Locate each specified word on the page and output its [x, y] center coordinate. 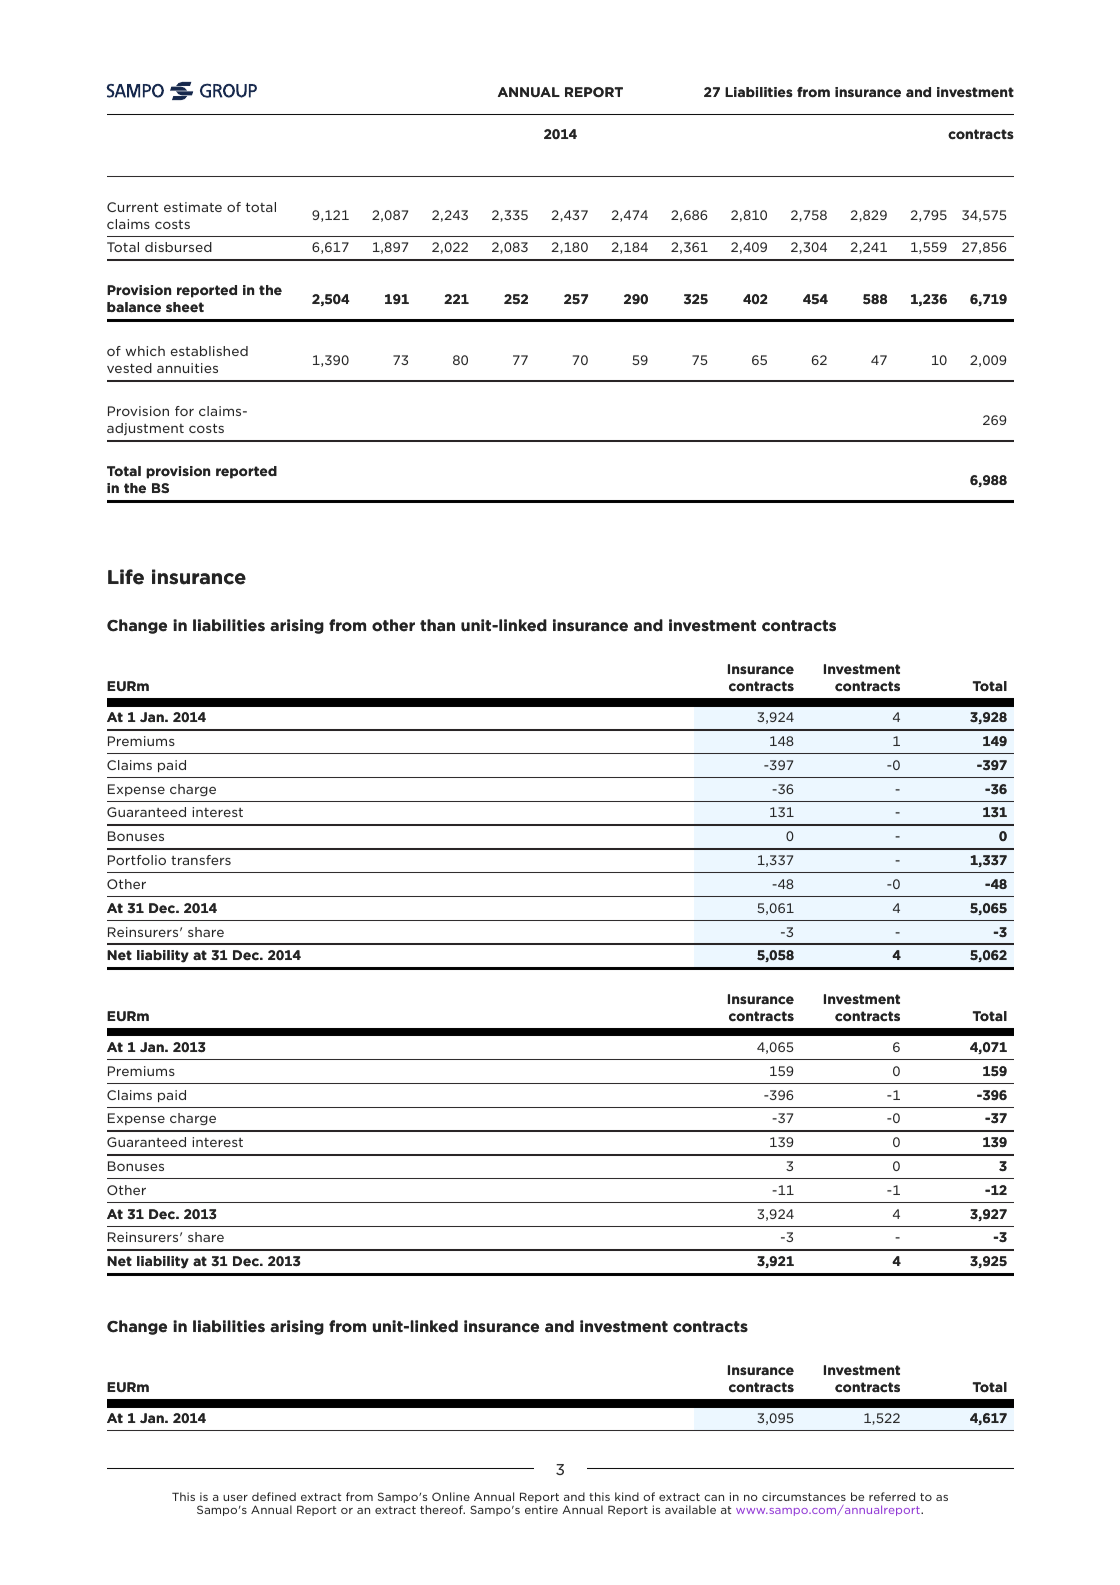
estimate [193, 207]
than [437, 625]
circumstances [804, 1496]
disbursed [178, 247]
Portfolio [137, 860]
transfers [201, 860]
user [235, 1498]
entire [541, 1509]
